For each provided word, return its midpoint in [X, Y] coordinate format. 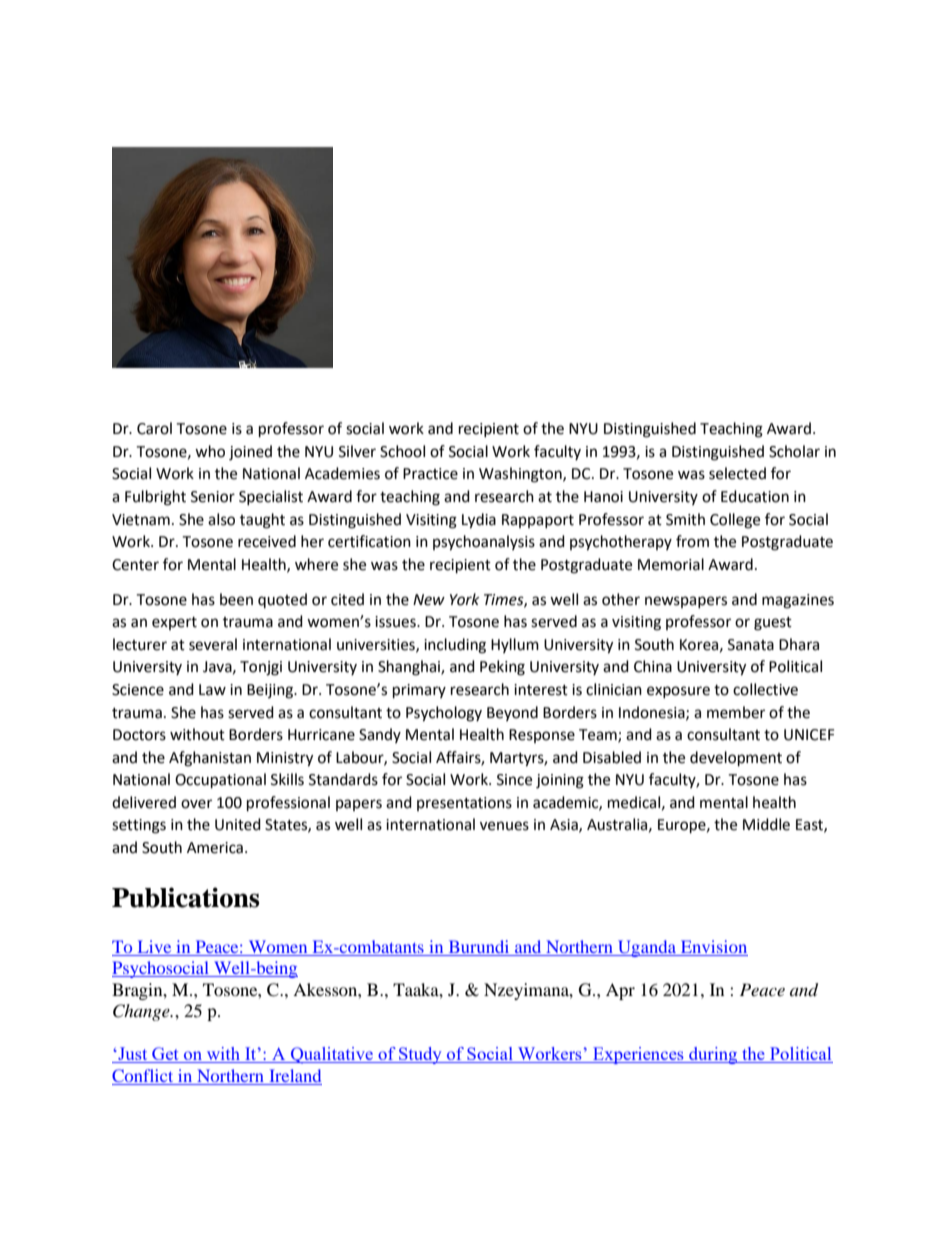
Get [165, 1055]
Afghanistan [210, 759]
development [736, 759]
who [210, 451]
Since [514, 780]
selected [737, 473]
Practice [430, 474]
